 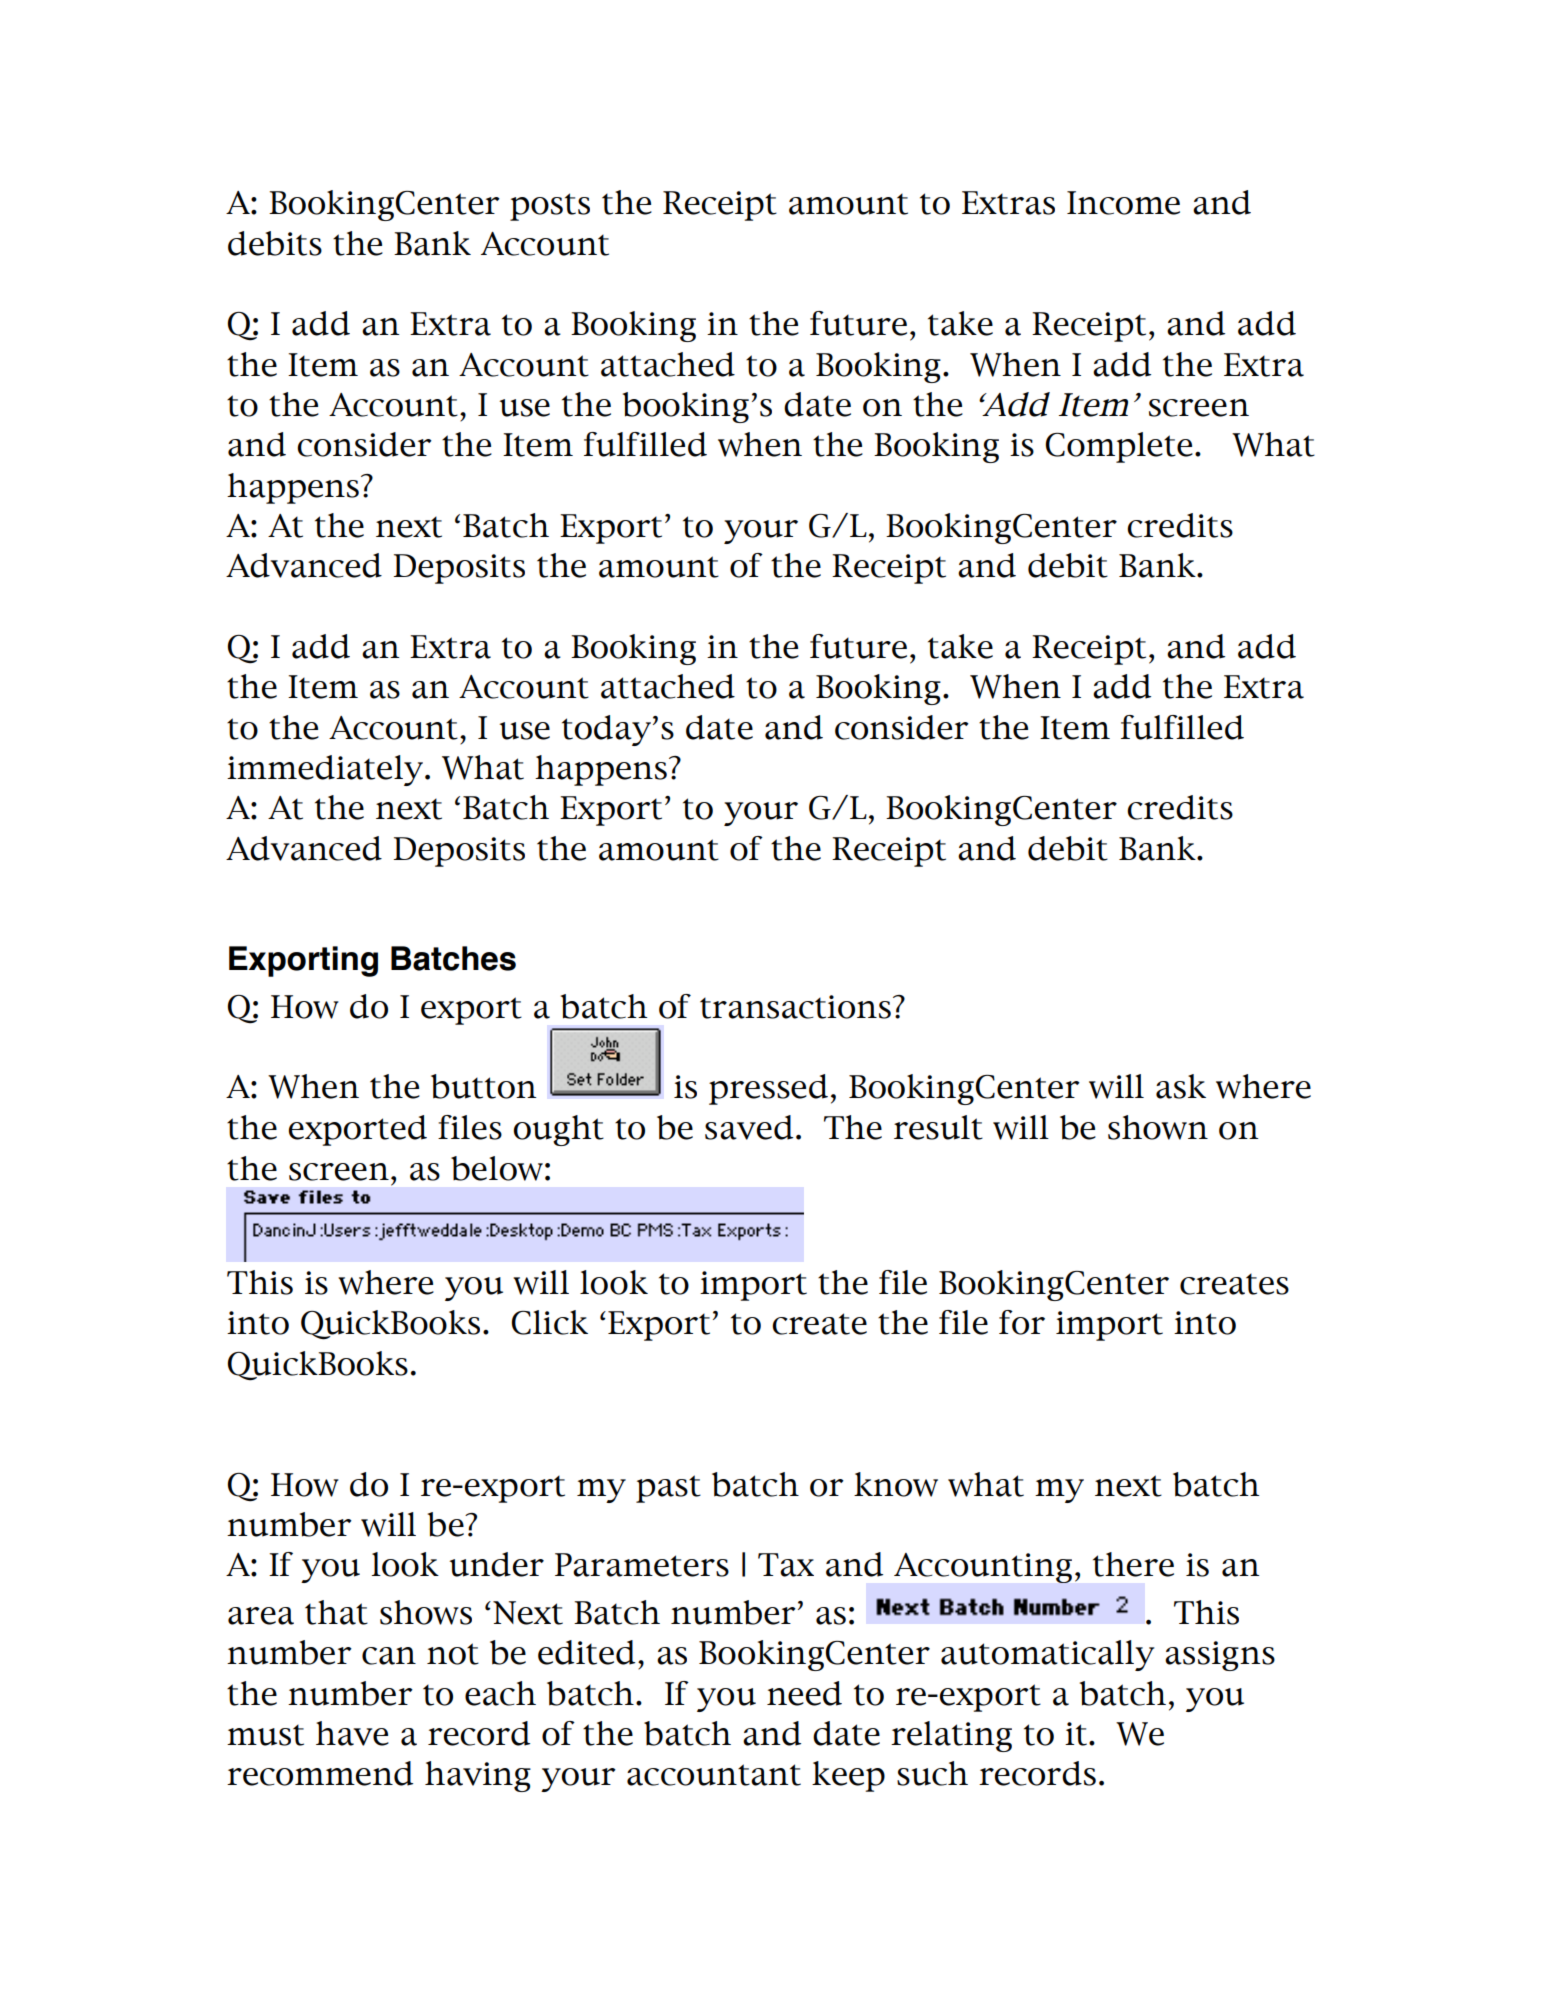 I want to click on transactions, so click(x=795, y=1007).
